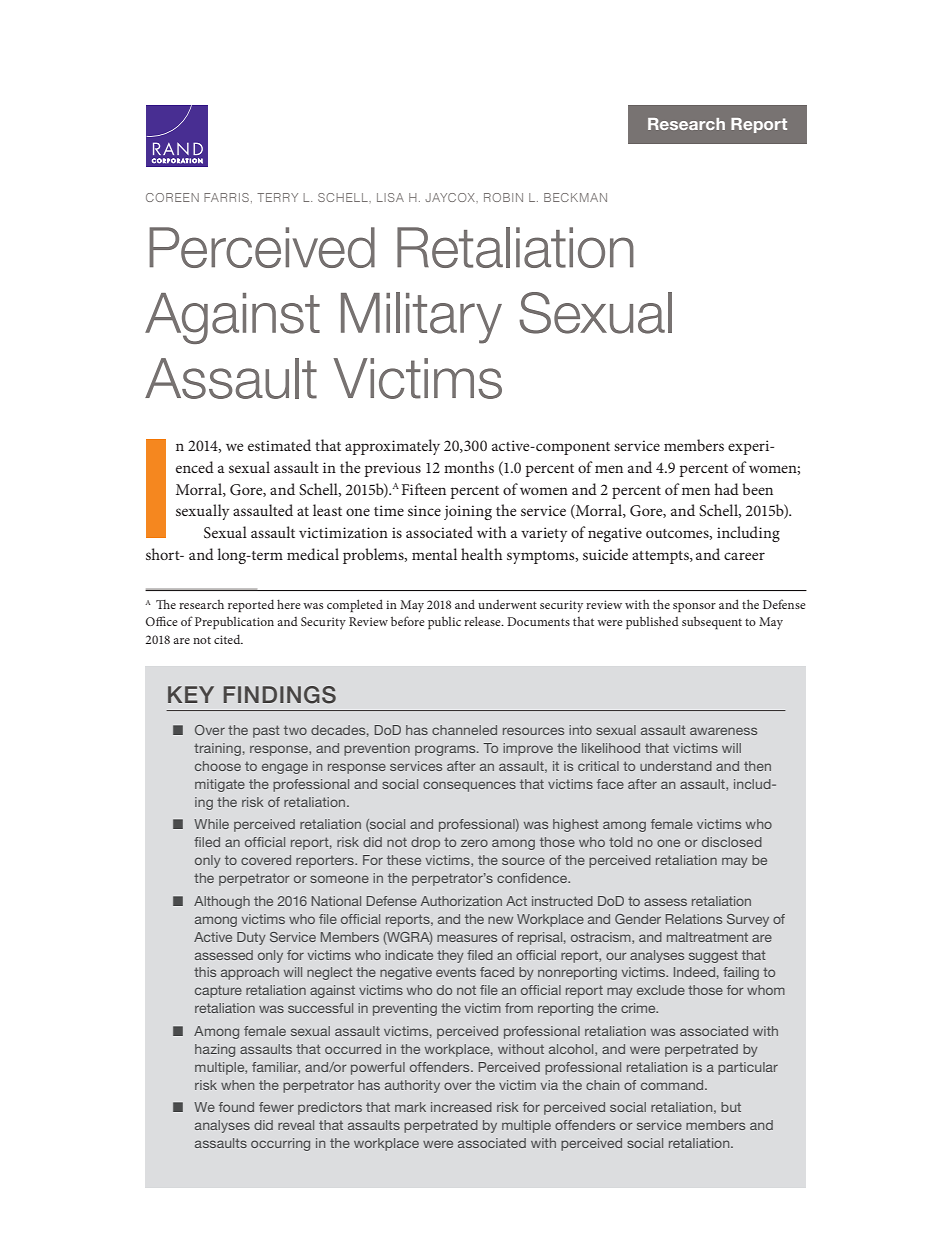  Describe the element at coordinates (236, 1107) in the screenshot. I see `found` at that location.
